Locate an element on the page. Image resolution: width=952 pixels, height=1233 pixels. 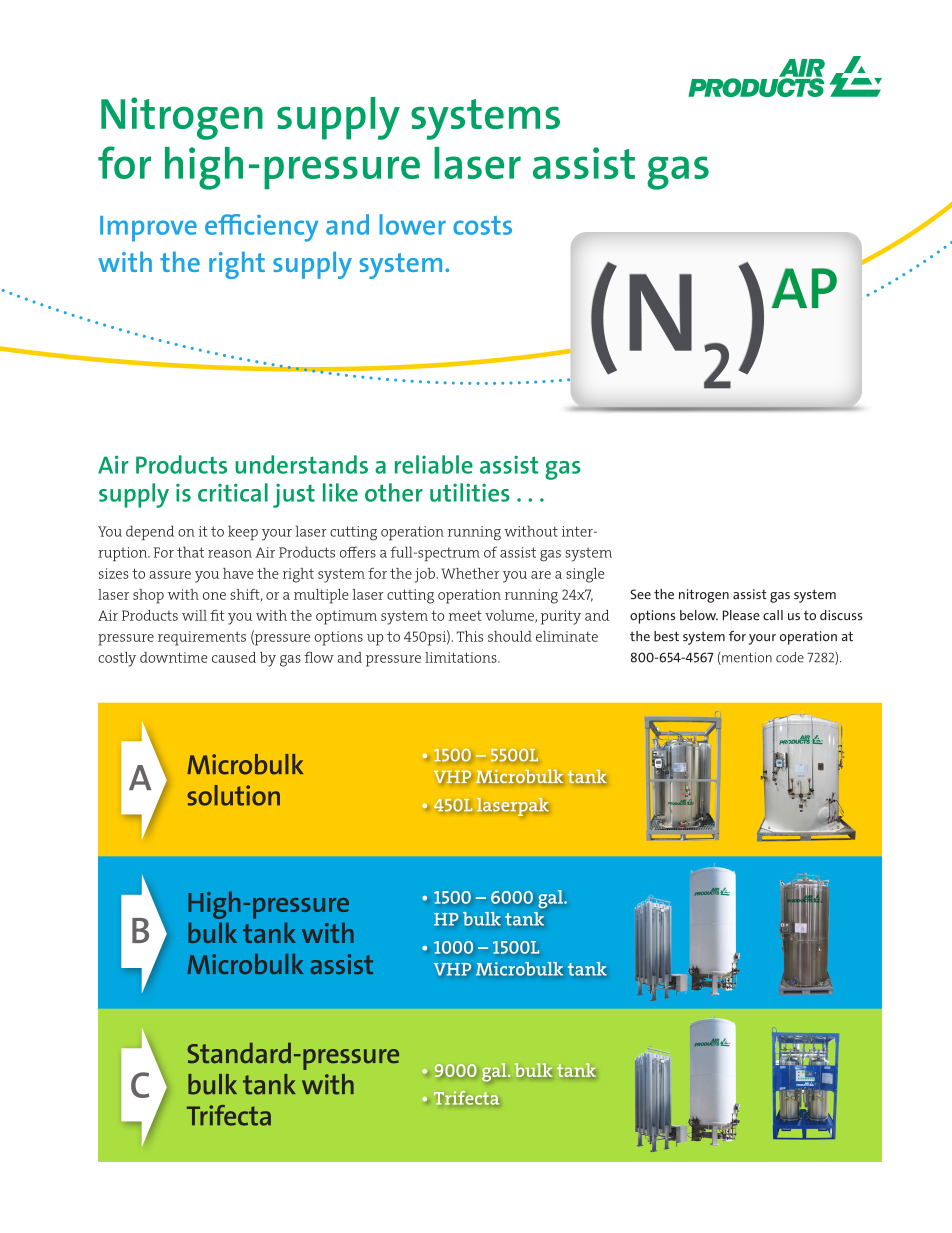
single is located at coordinates (585, 575).
